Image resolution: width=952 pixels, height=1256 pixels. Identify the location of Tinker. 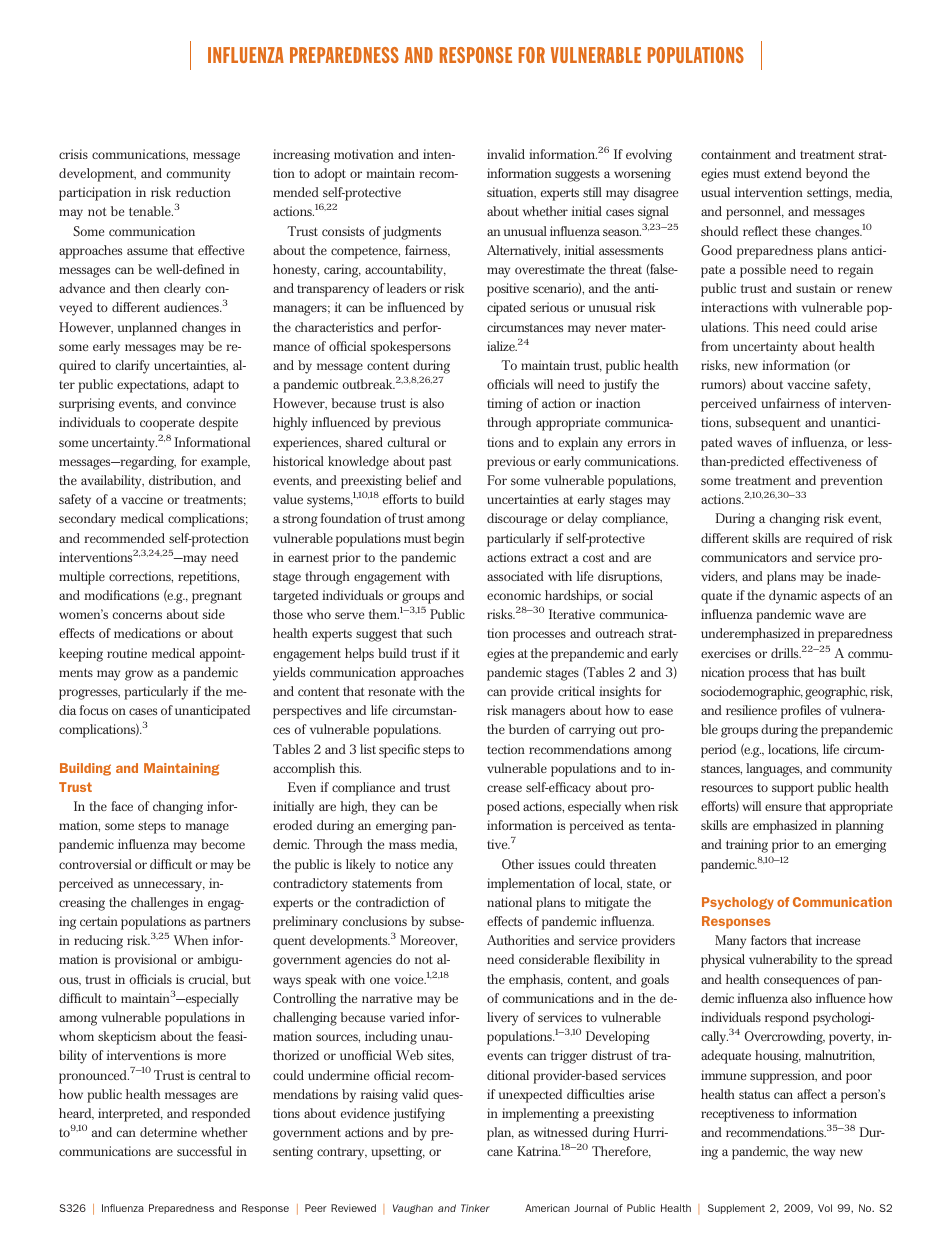
(475, 1208).
